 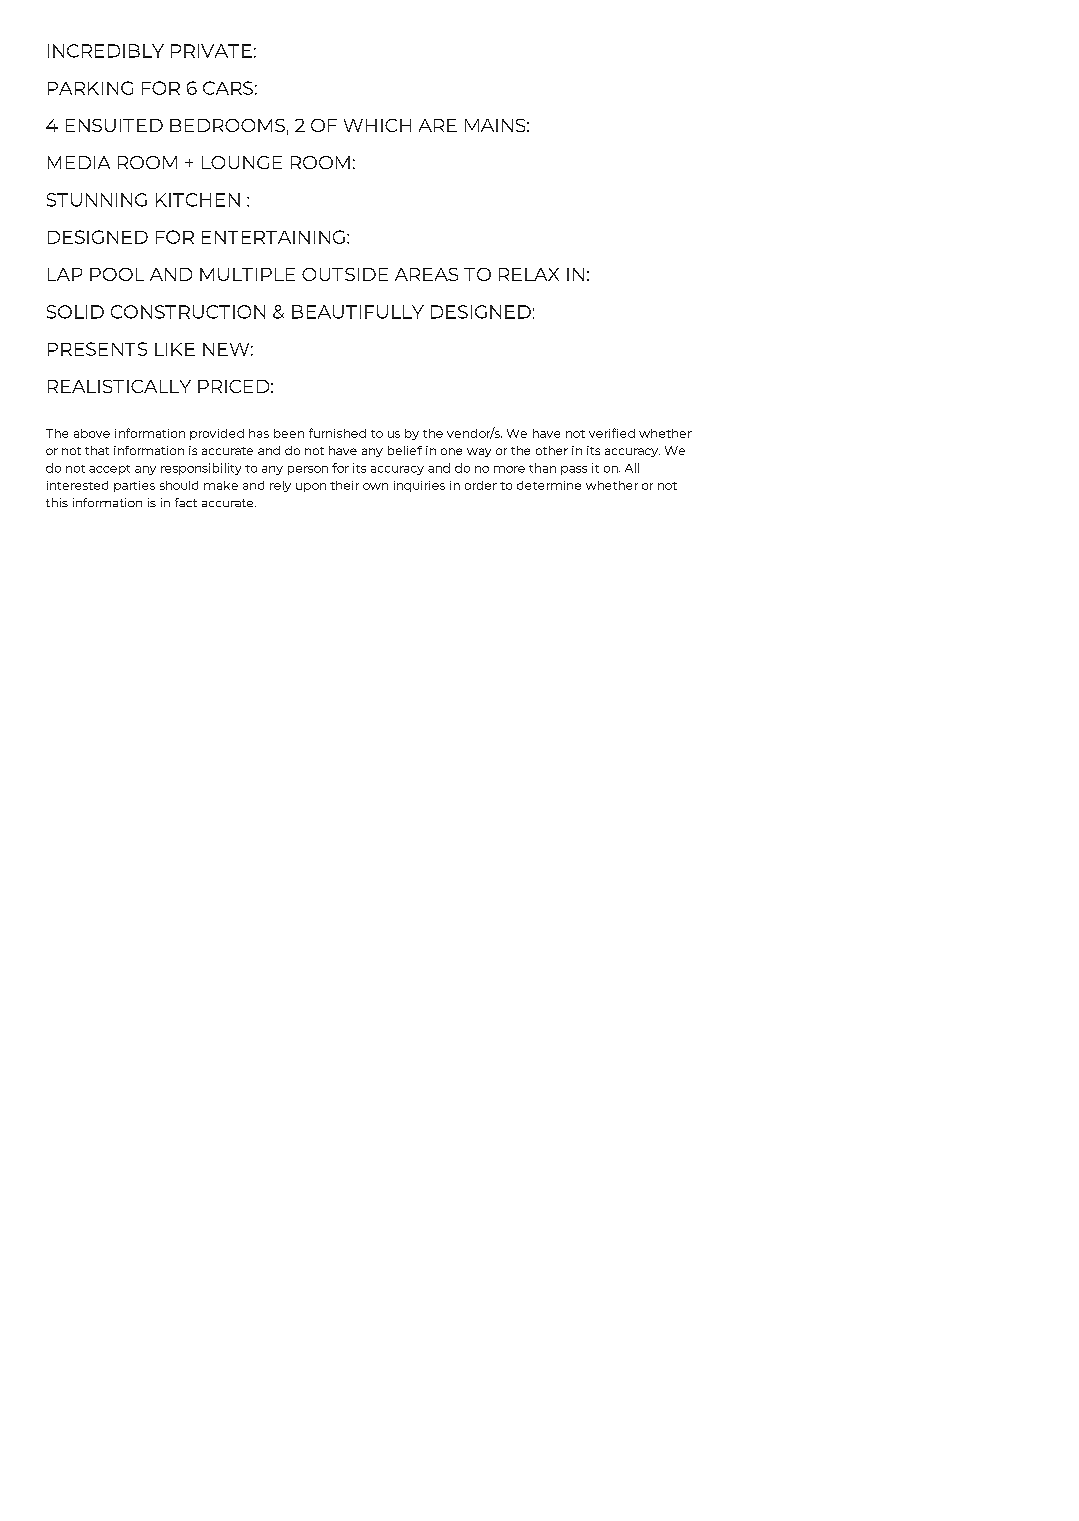 What do you see at coordinates (358, 312) in the screenshot?
I see `BEAUTIFULLY` at bounding box center [358, 312].
